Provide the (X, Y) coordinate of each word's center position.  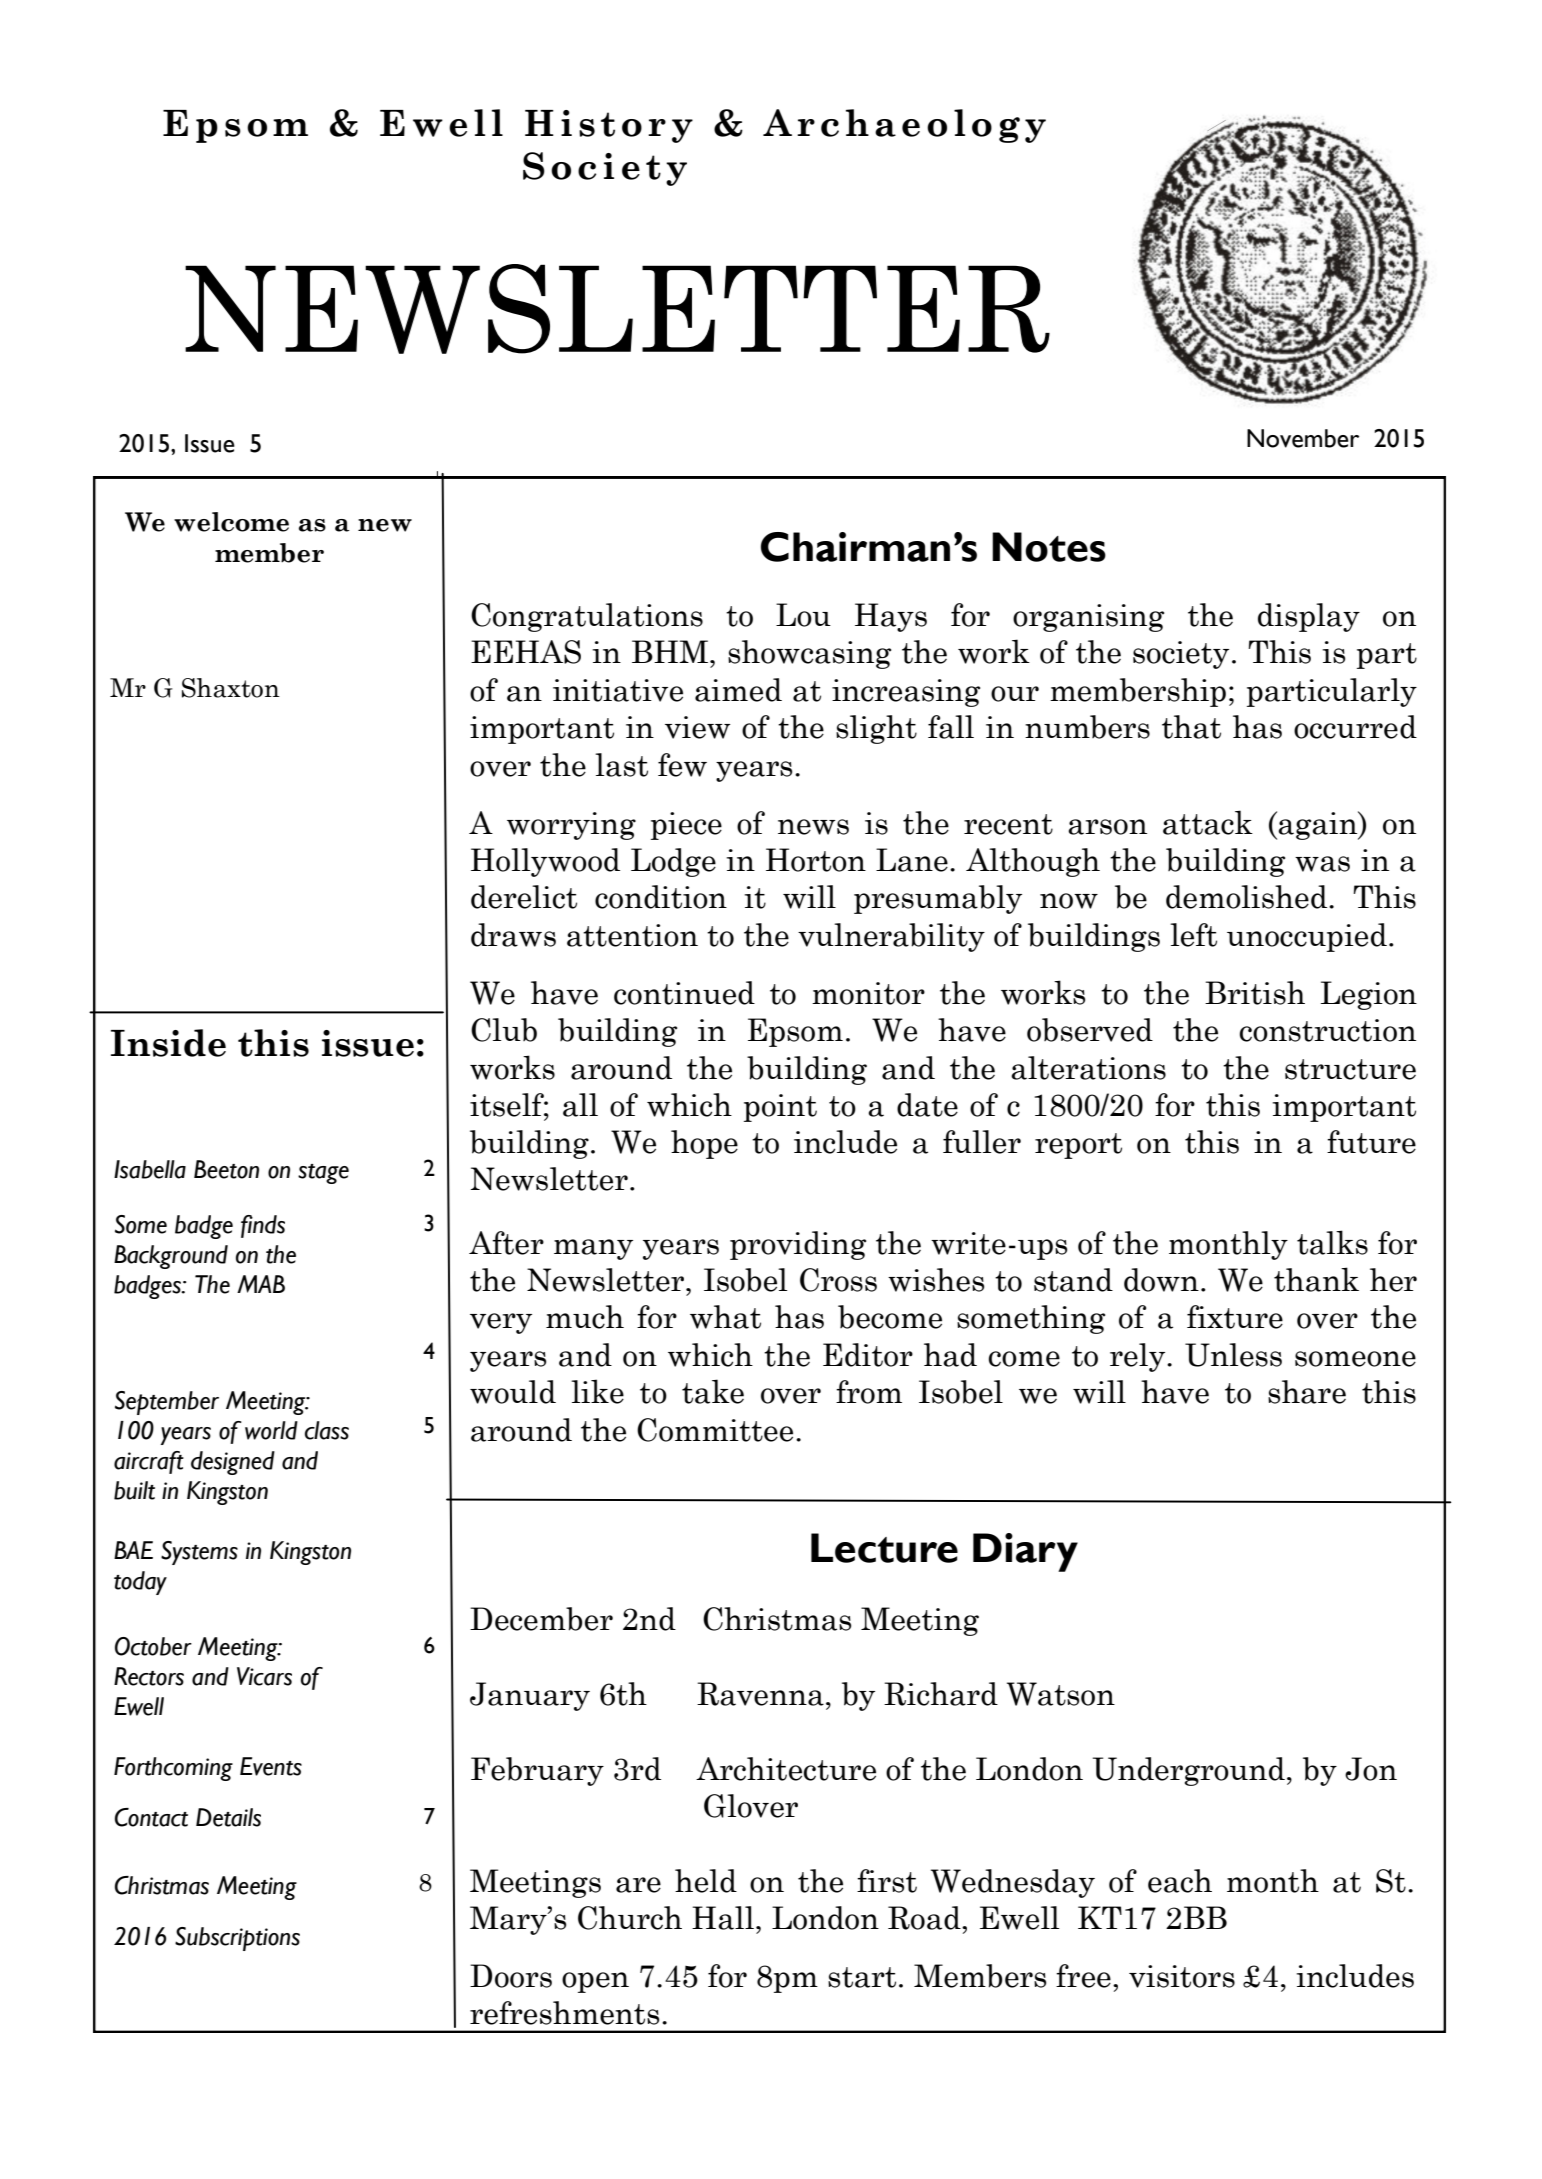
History (609, 126)
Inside (168, 1043)
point (780, 1108)
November (1303, 438)
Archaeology (904, 126)
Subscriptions (237, 1939)
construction (1327, 1030)
